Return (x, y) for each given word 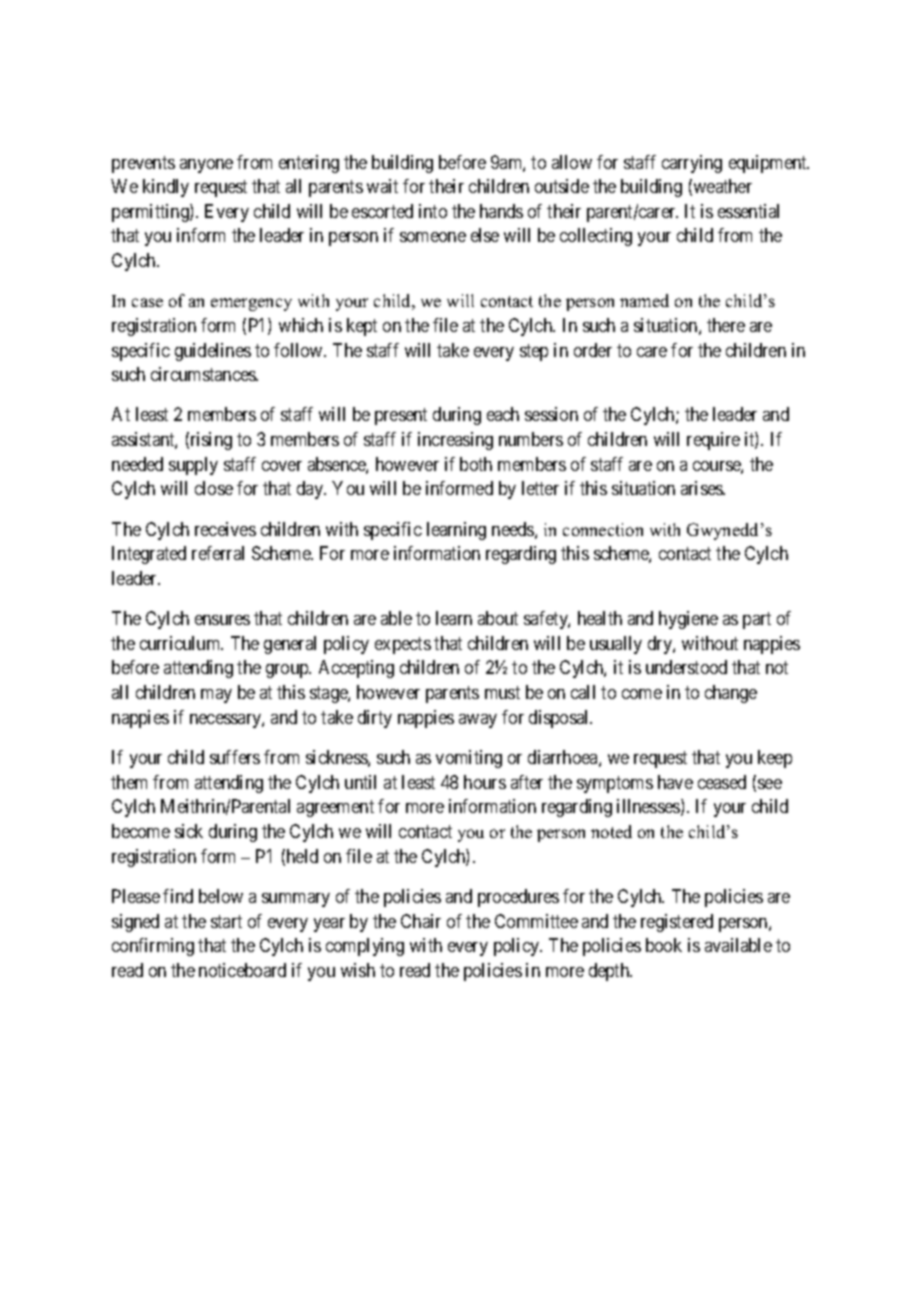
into (433, 211)
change (731, 694)
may (216, 696)
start (226, 921)
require (713, 441)
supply (193, 466)
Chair (421, 921)
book (664, 945)
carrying (692, 164)
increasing (455, 441)
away (478, 721)
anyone (206, 166)
